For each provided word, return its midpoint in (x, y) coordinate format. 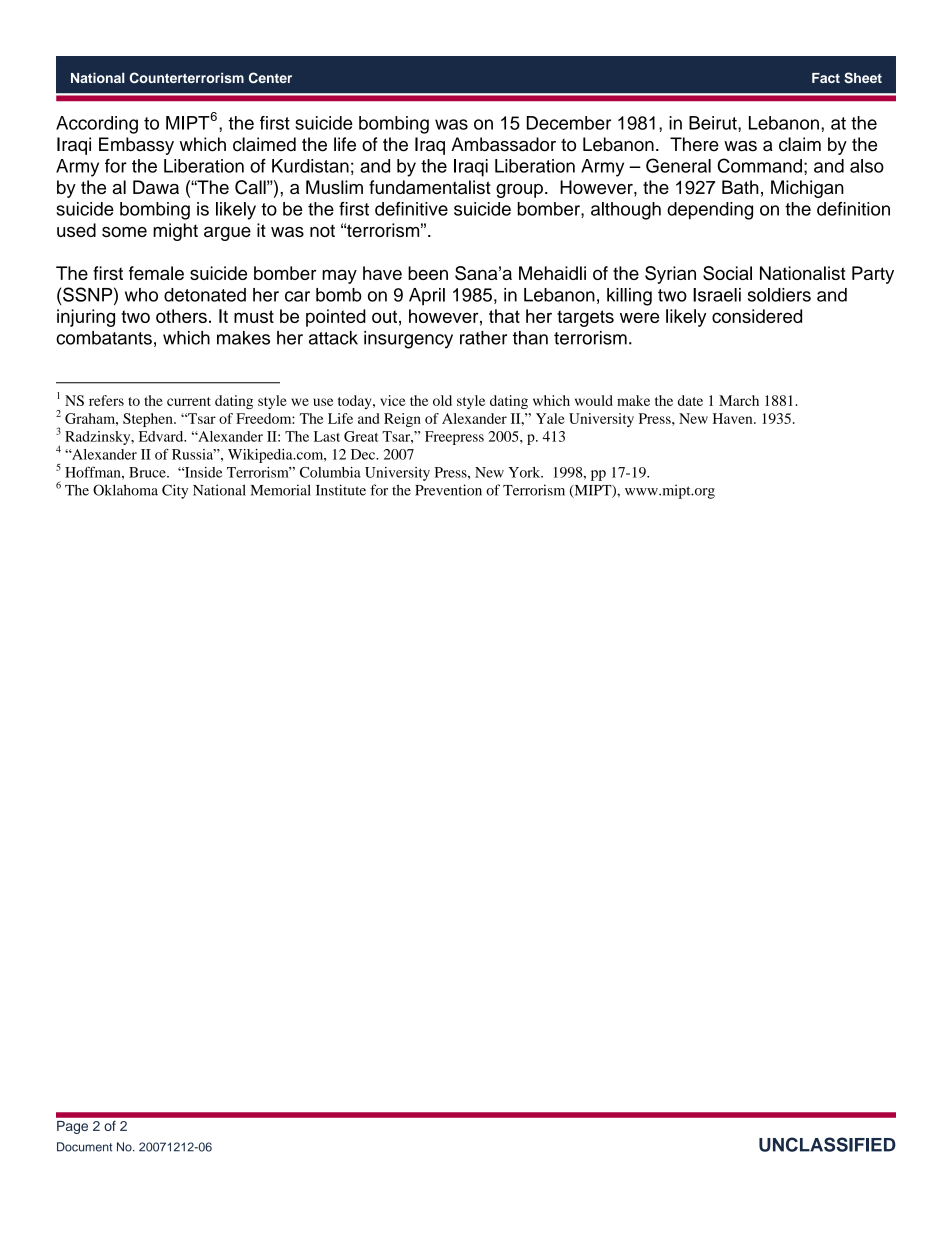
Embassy (136, 146)
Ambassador (503, 144)
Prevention (448, 490)
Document (85, 1147)
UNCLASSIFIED (827, 1144)
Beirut (714, 123)
